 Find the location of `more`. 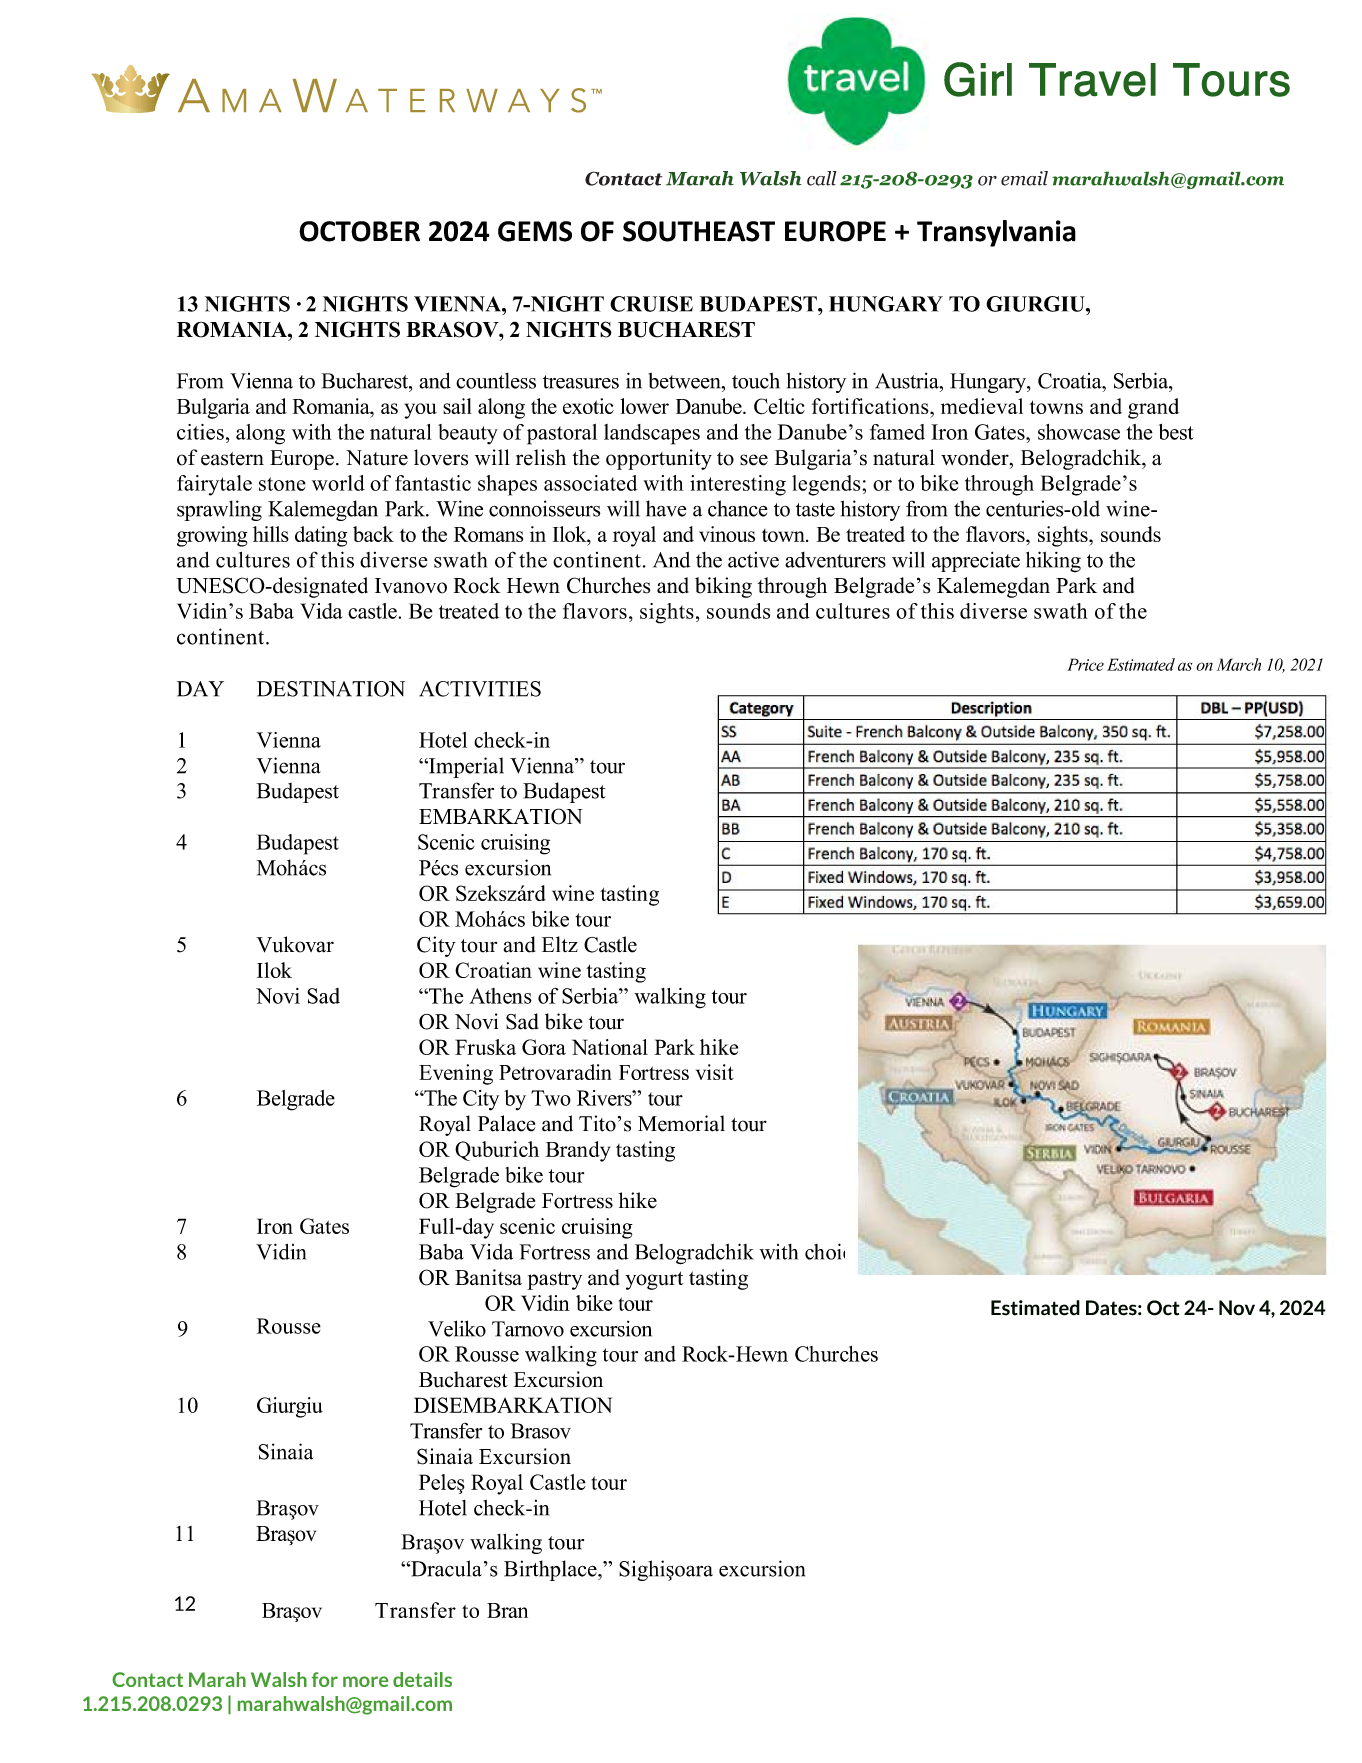

more is located at coordinates (365, 1681).
